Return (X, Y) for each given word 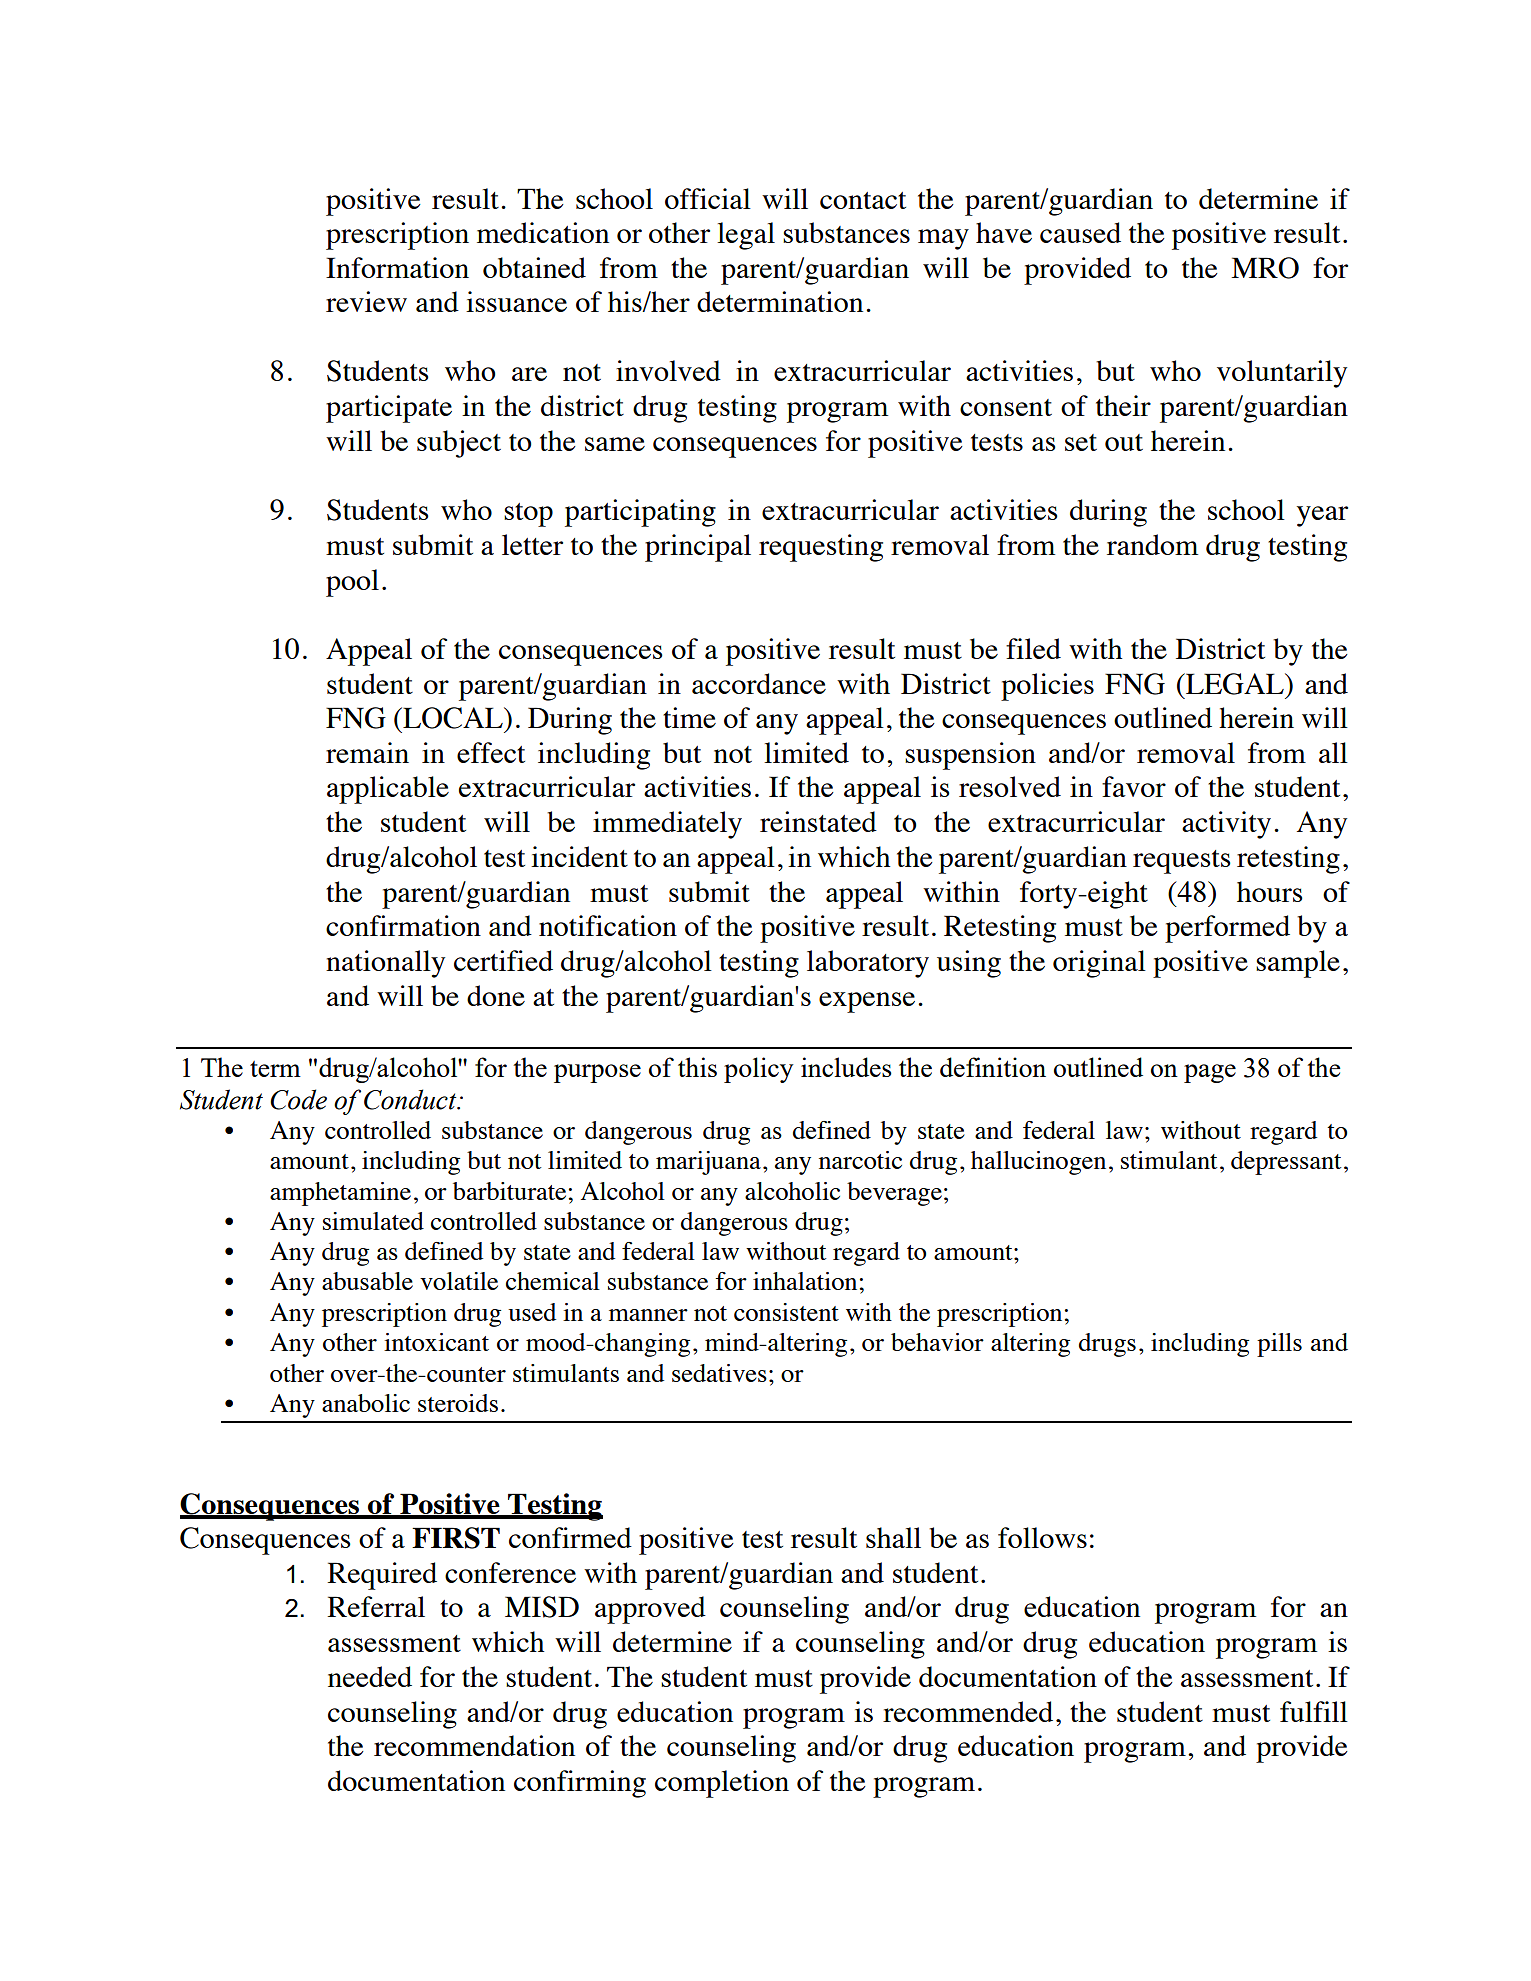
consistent (786, 1312)
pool (352, 583)
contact (863, 200)
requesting (821, 548)
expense (867, 1002)
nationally (385, 964)
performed (1227, 929)
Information (397, 267)
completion (722, 1784)
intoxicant (436, 1342)
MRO (1265, 268)
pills (1279, 1345)
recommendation (474, 1745)
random (1152, 544)
